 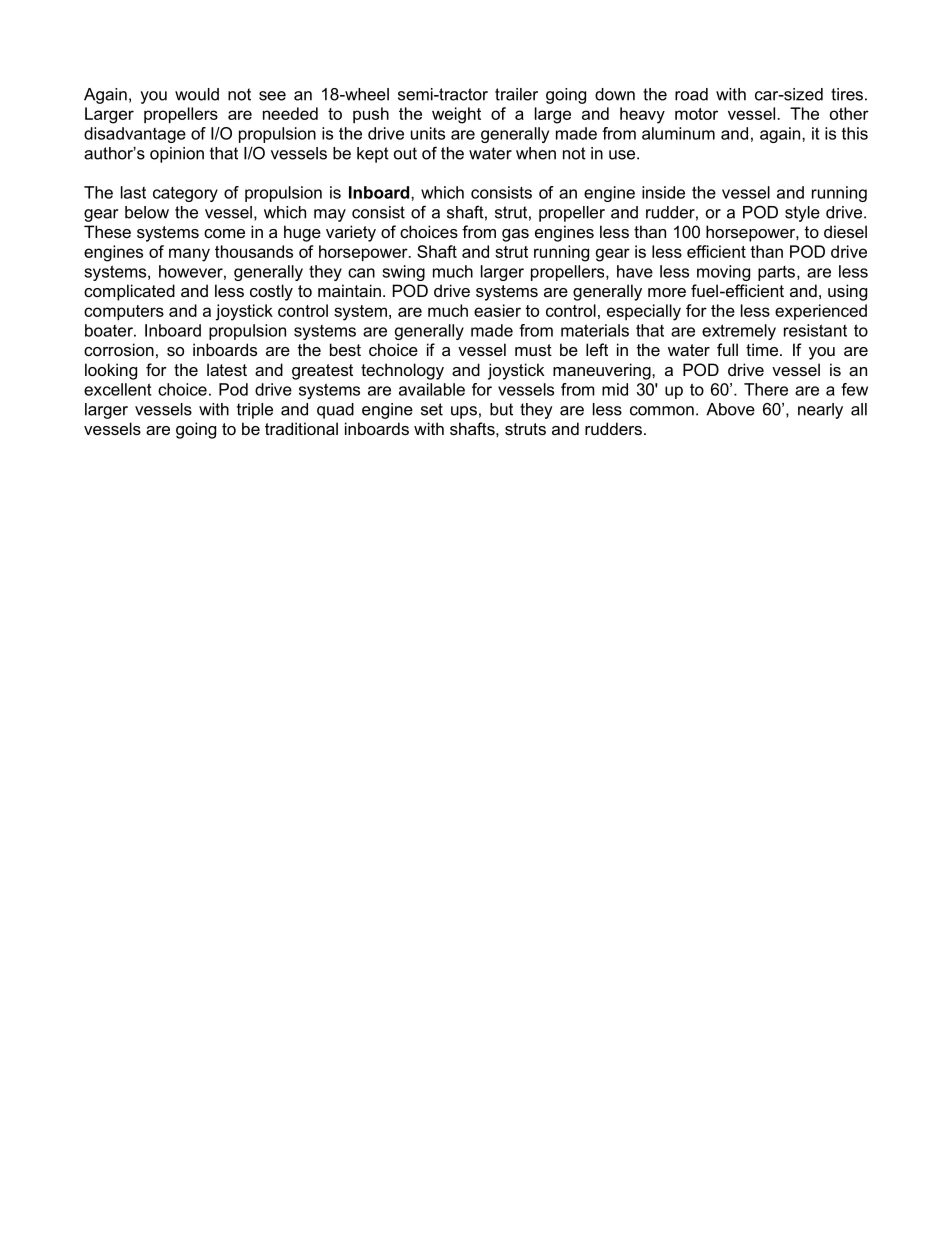 What do you see at coordinates (497, 310) in the document?
I see `easier` at bounding box center [497, 310].
